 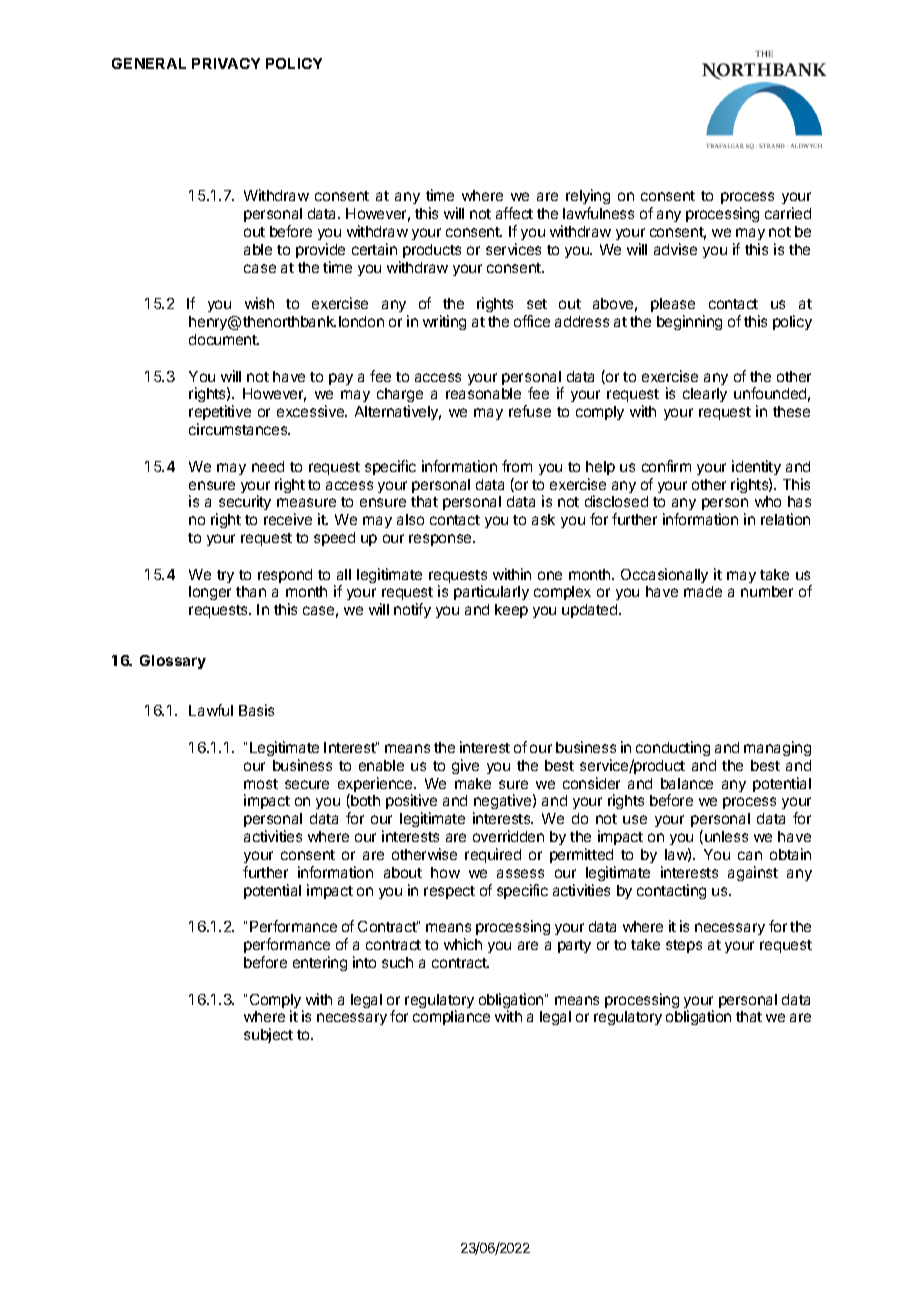 I want to click on carried, so click(x=788, y=213).
